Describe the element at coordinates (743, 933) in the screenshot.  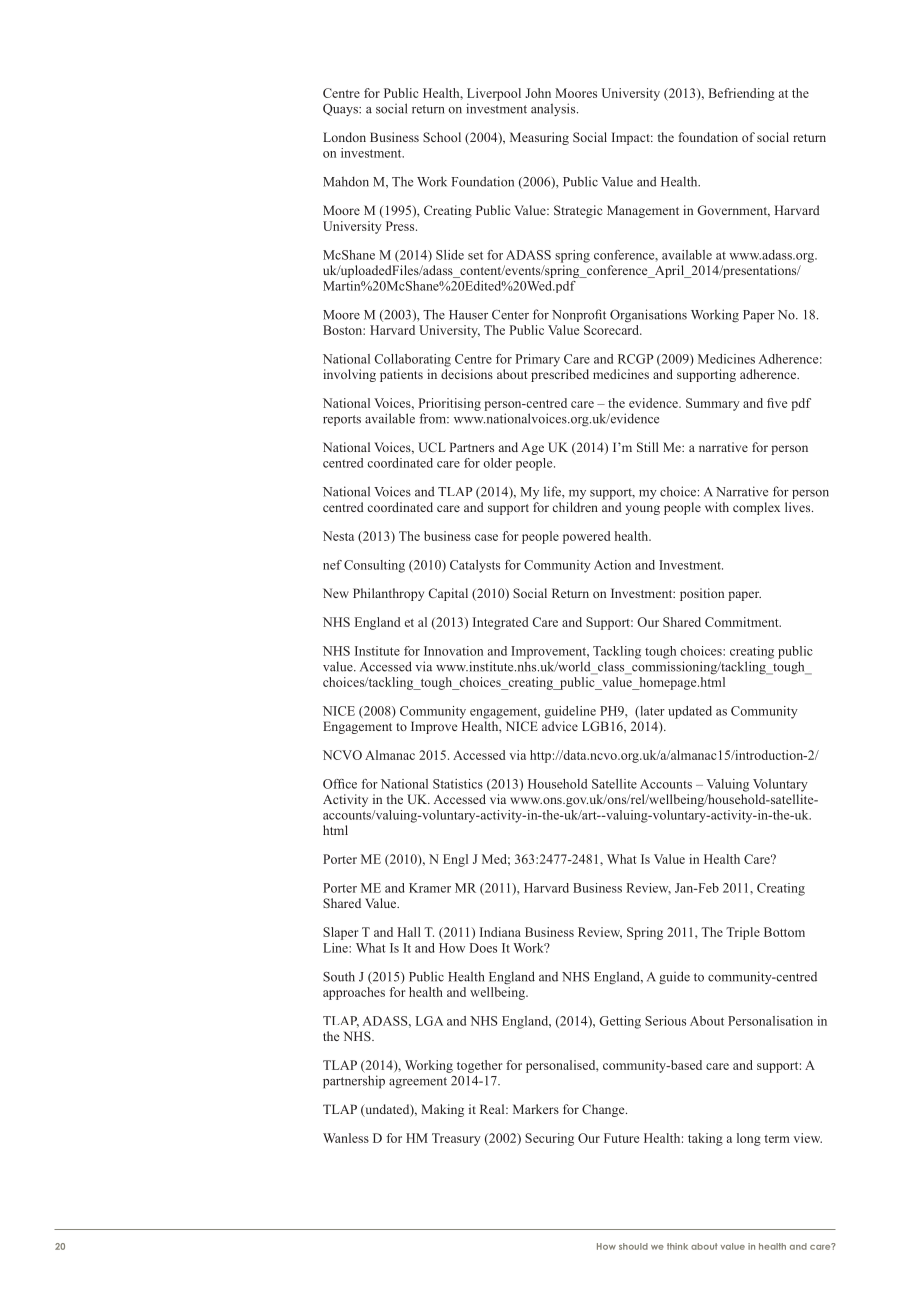
I see `Triple` at that location.
